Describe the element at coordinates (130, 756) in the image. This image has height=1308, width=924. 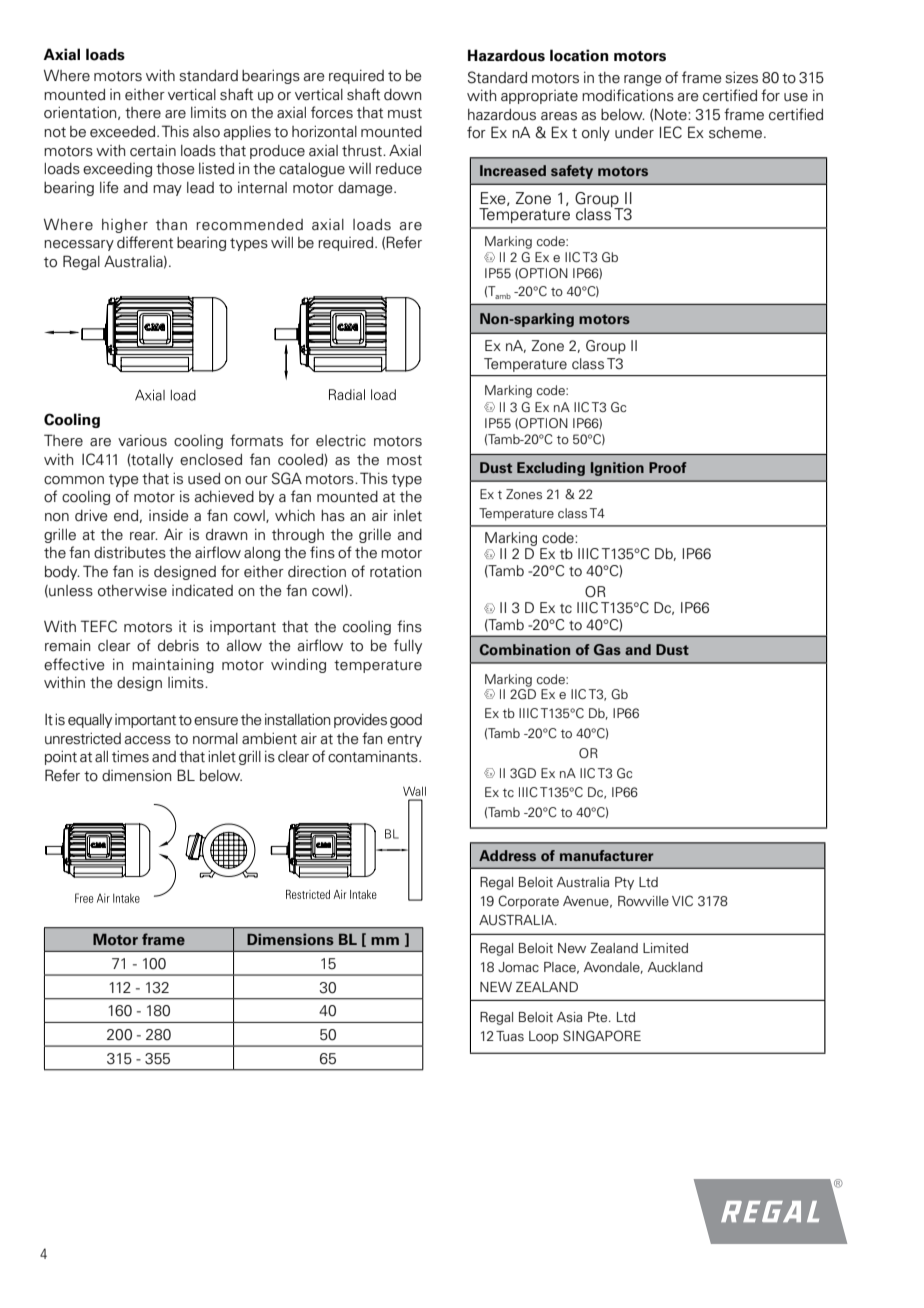
I see `times` at that location.
